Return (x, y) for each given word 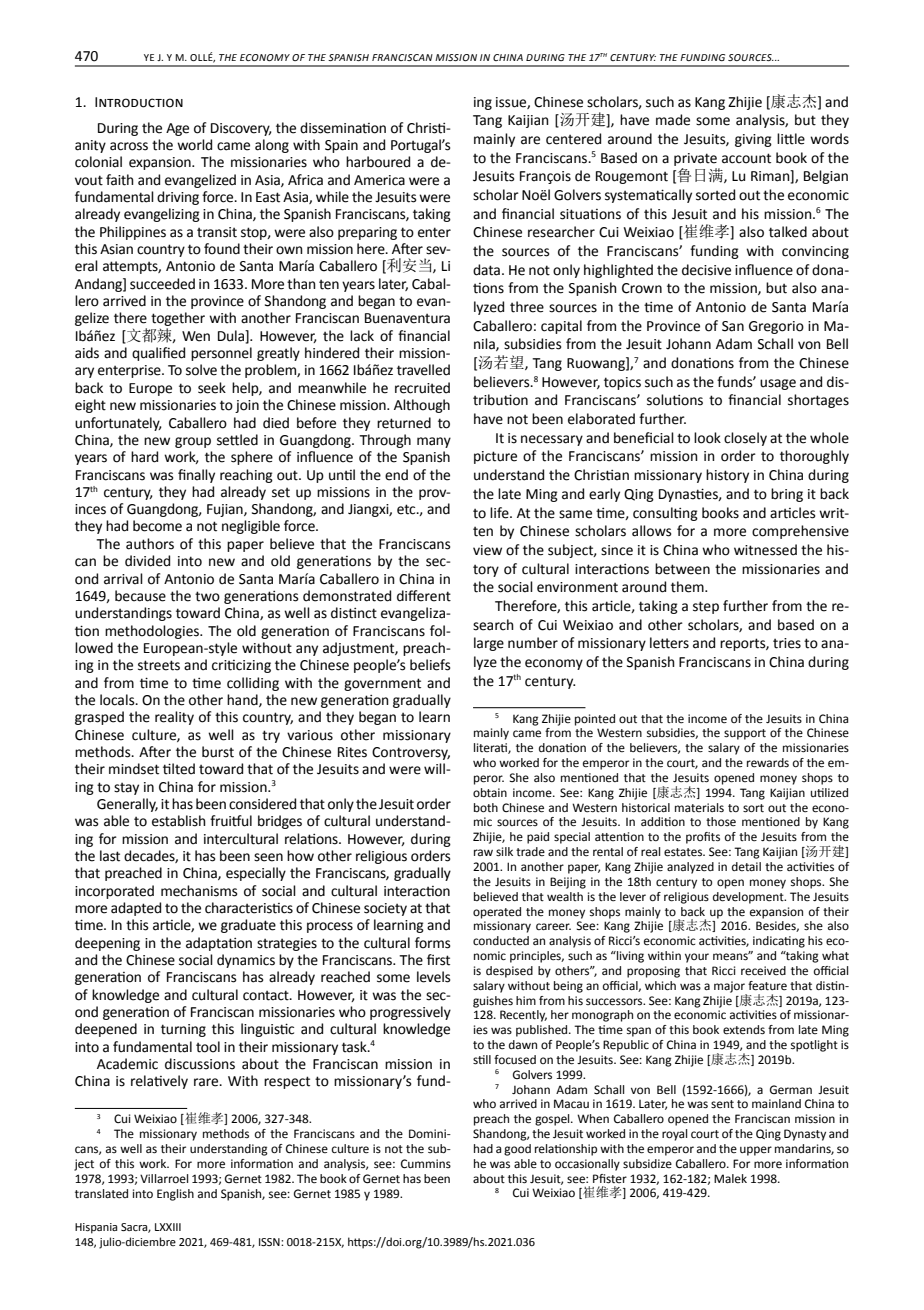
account (746, 158)
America (379, 180)
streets (159, 665)
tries (787, 643)
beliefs (430, 665)
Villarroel (164, 1178)
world (194, 145)
